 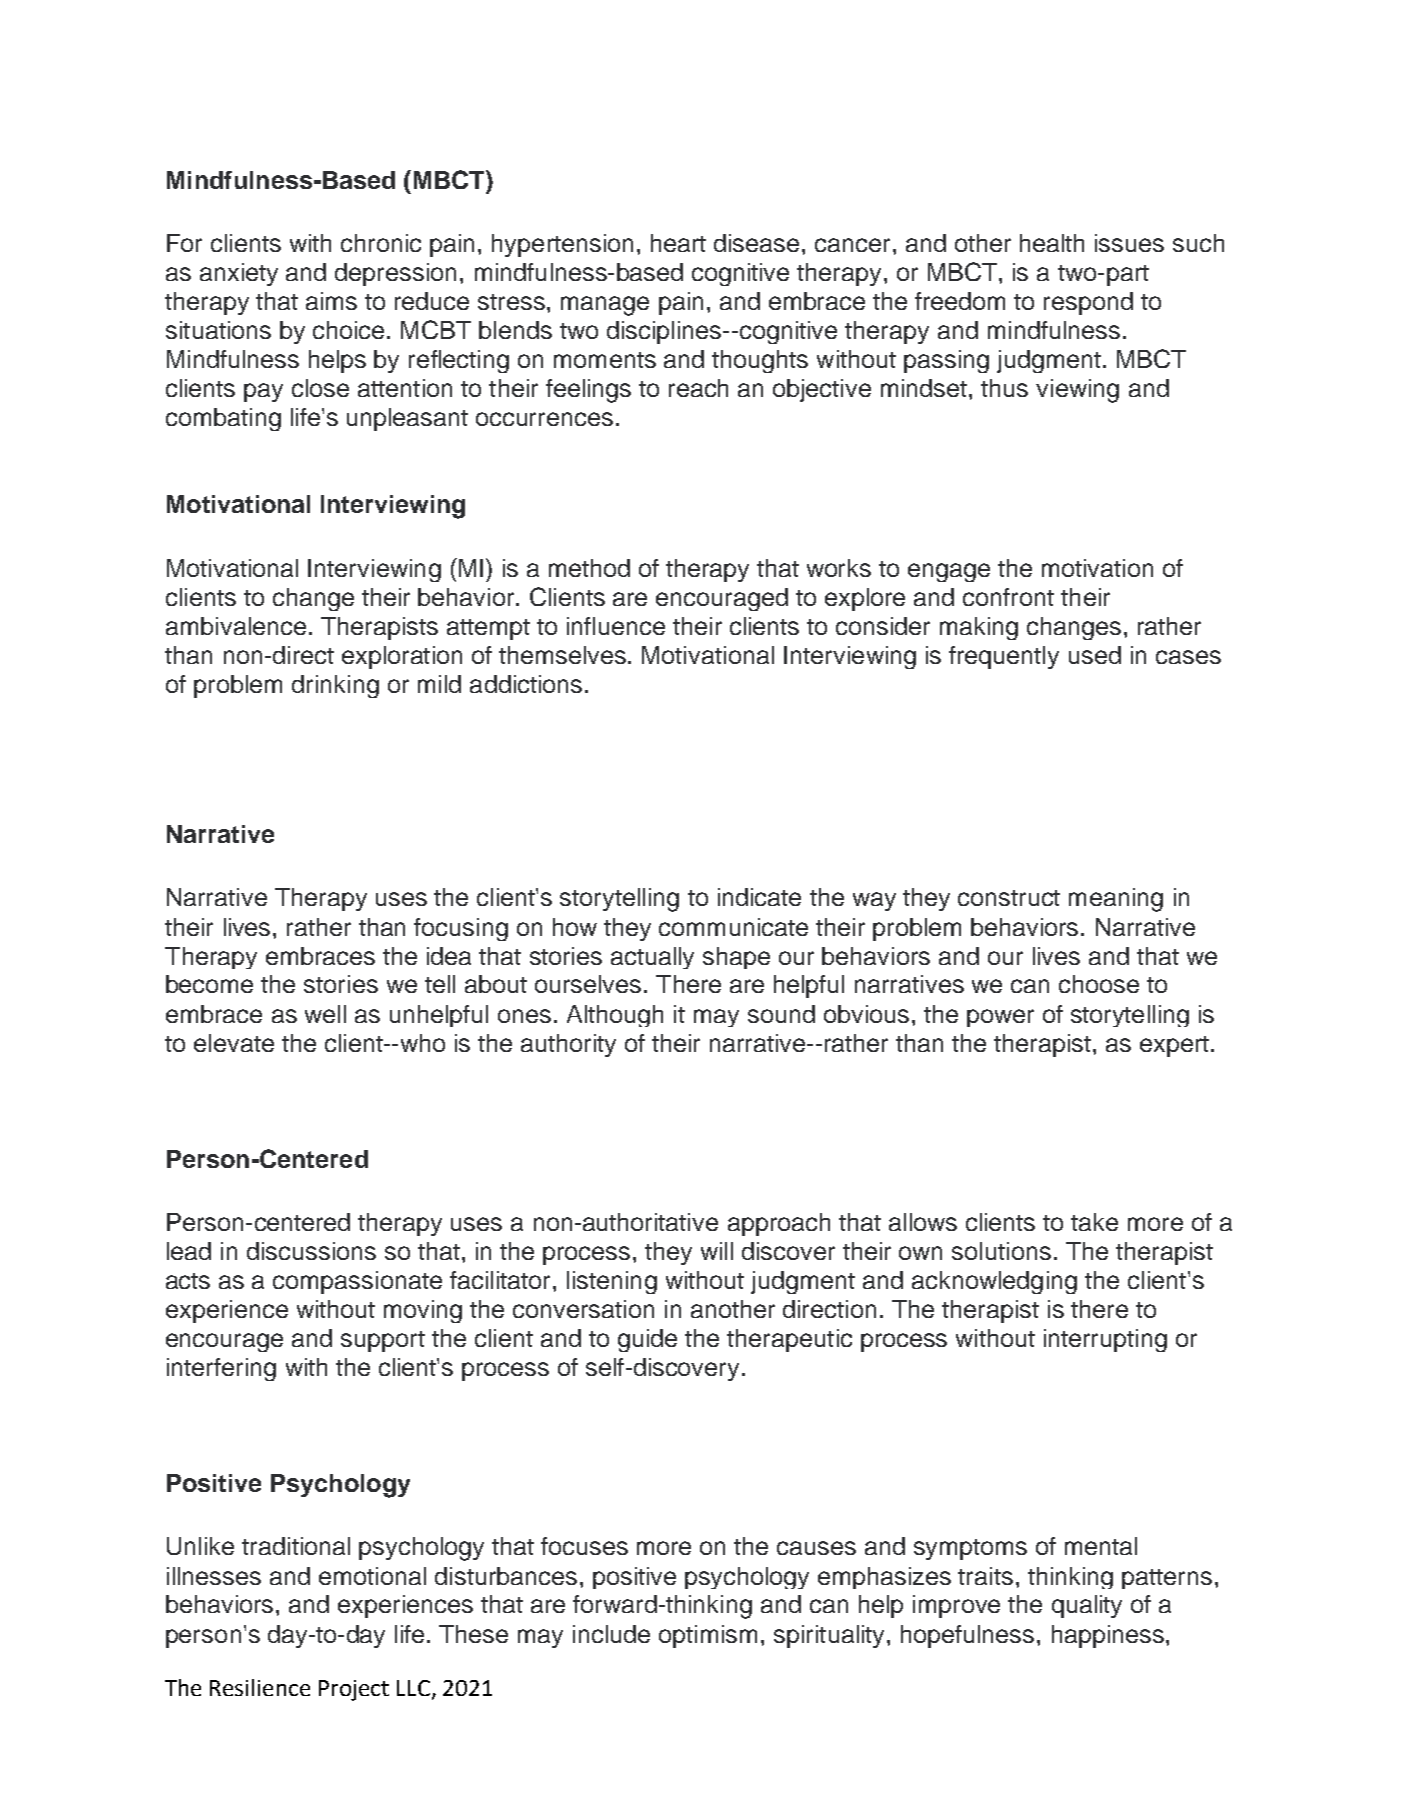 What do you see at coordinates (678, 243) in the image?
I see `heart` at bounding box center [678, 243].
